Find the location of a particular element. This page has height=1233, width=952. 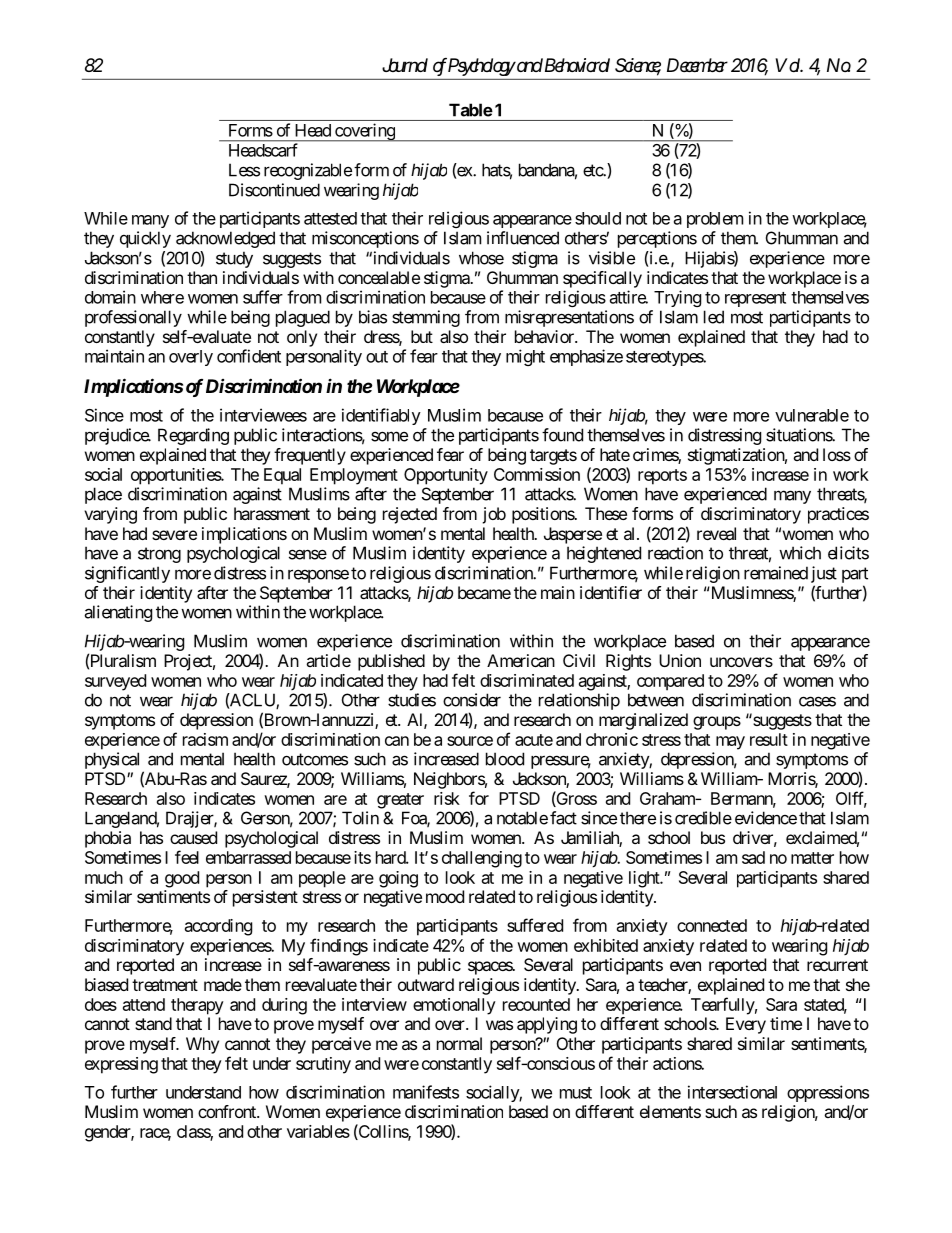

blood is located at coordinates (505, 759).
